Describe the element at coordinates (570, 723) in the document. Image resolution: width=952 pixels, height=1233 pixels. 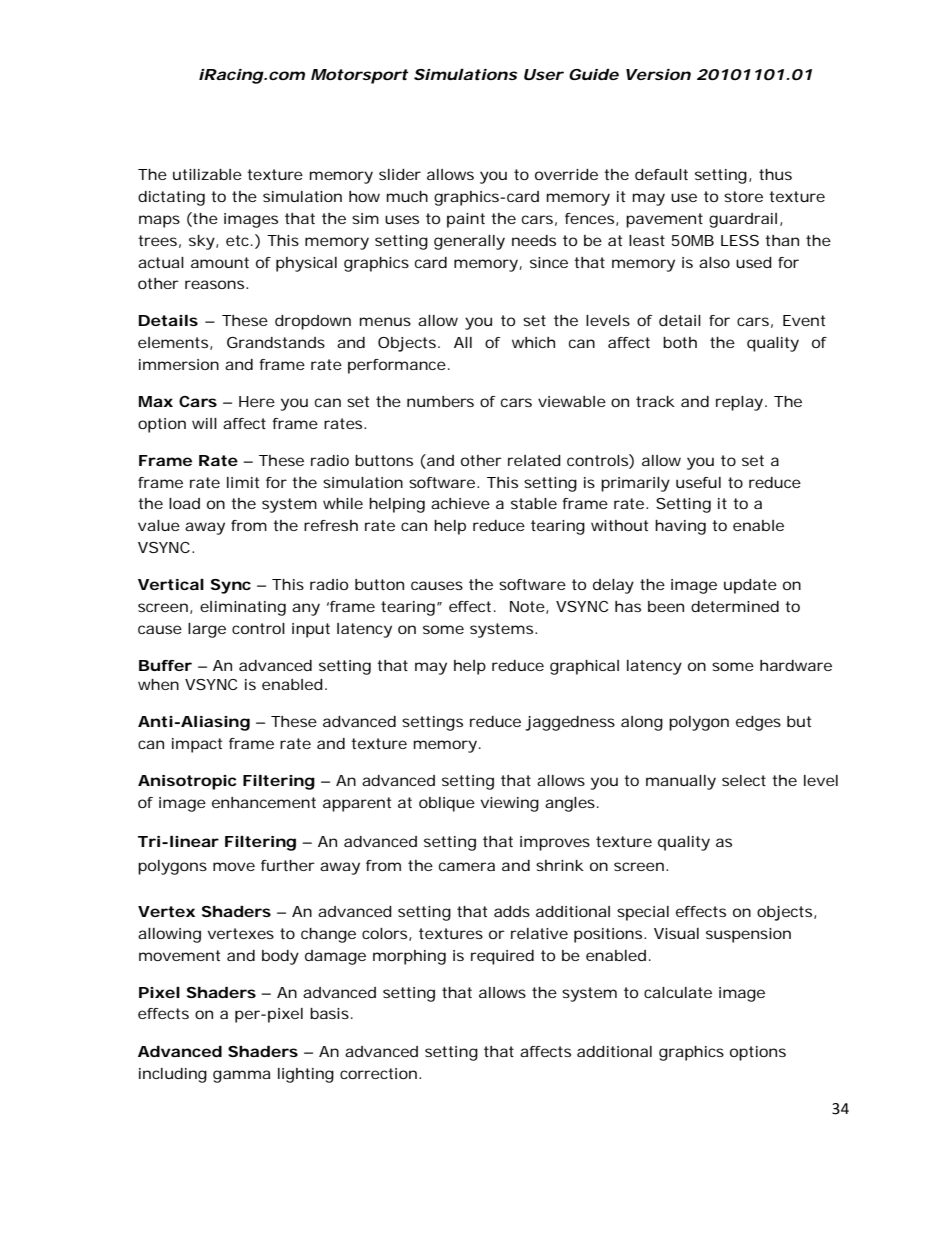
I see `jaggedness` at that location.
